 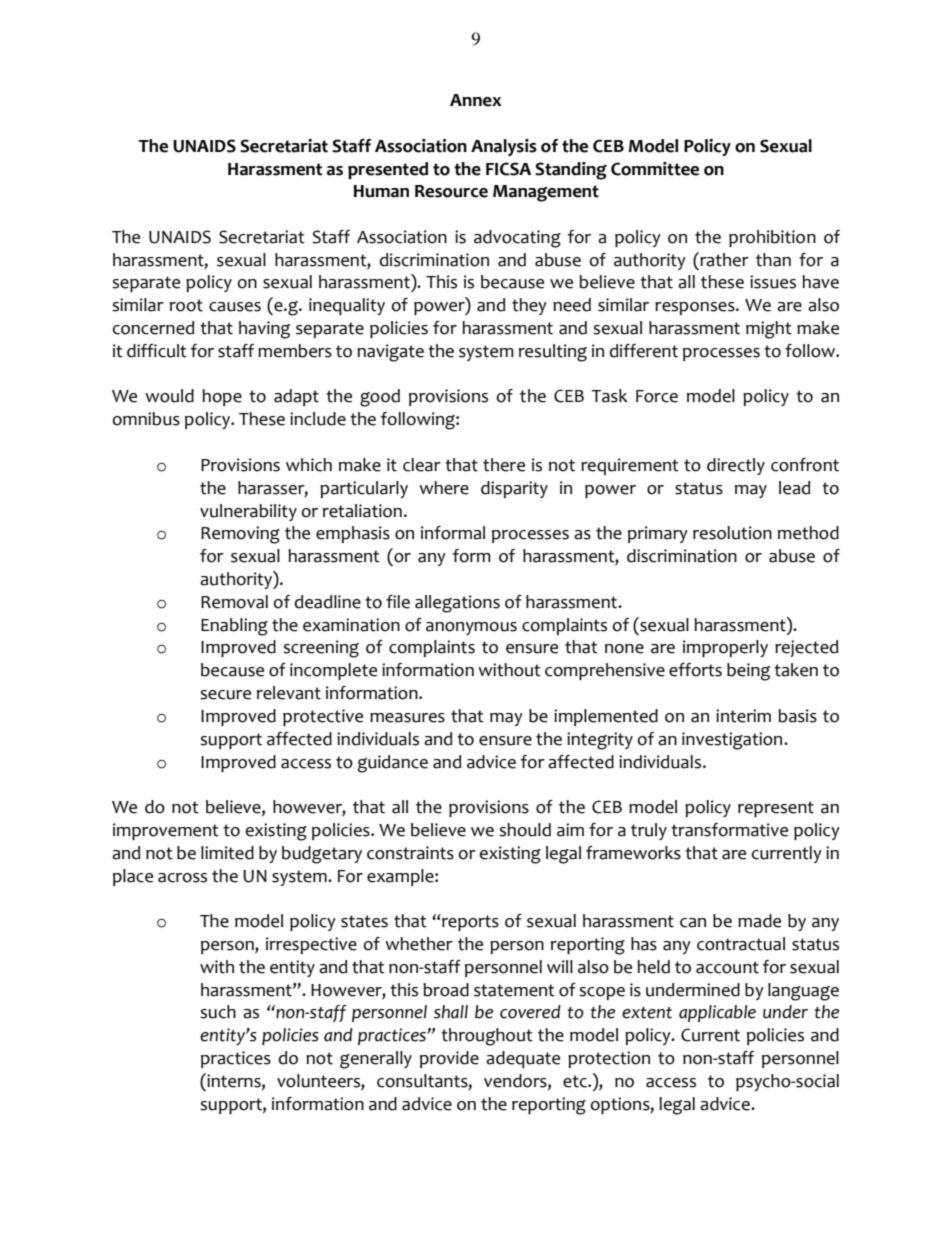 What do you see at coordinates (655, 169) in the document?
I see `Committee` at bounding box center [655, 169].
